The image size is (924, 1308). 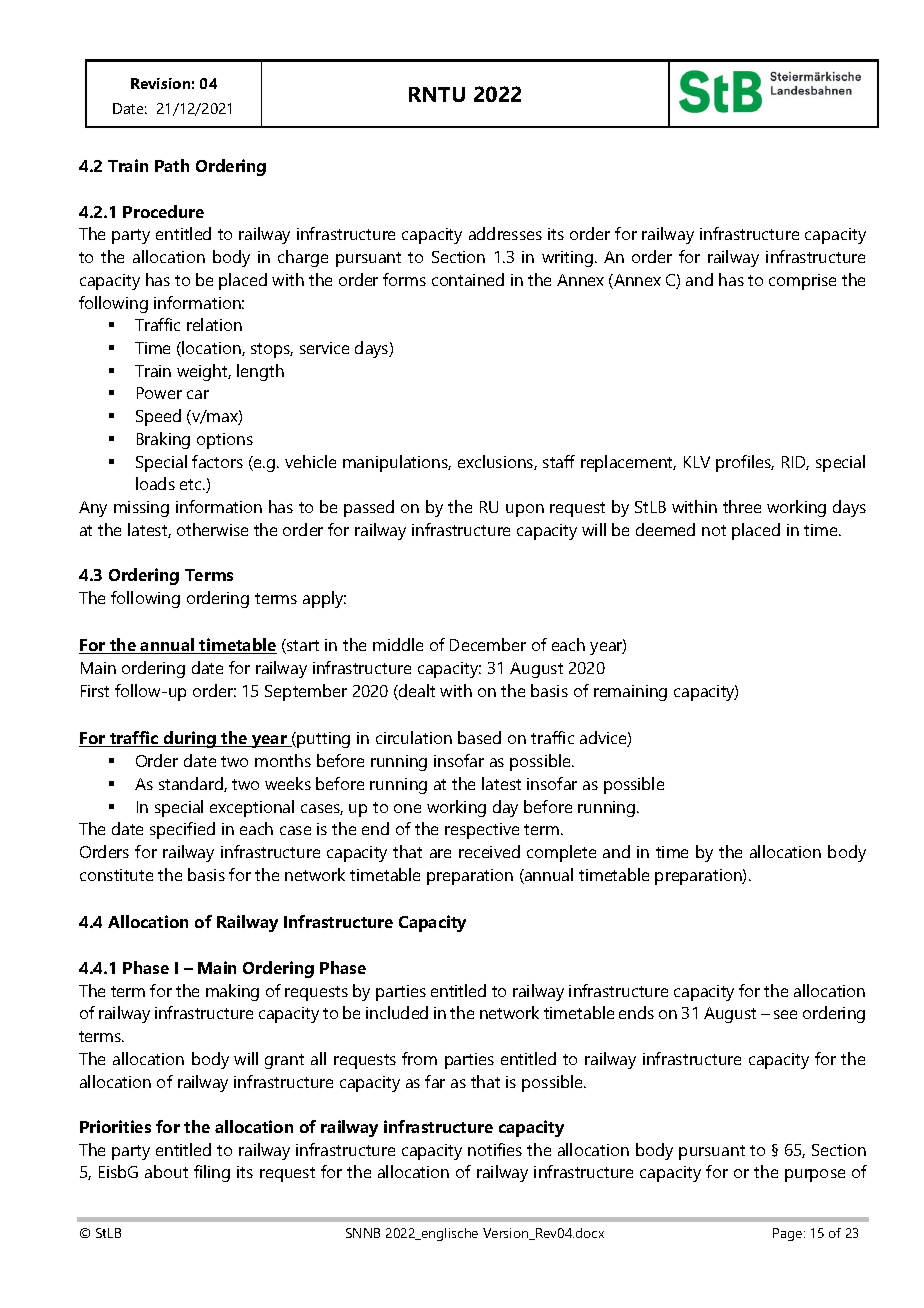 What do you see at coordinates (163, 440) in the document?
I see `Braking` at bounding box center [163, 440].
